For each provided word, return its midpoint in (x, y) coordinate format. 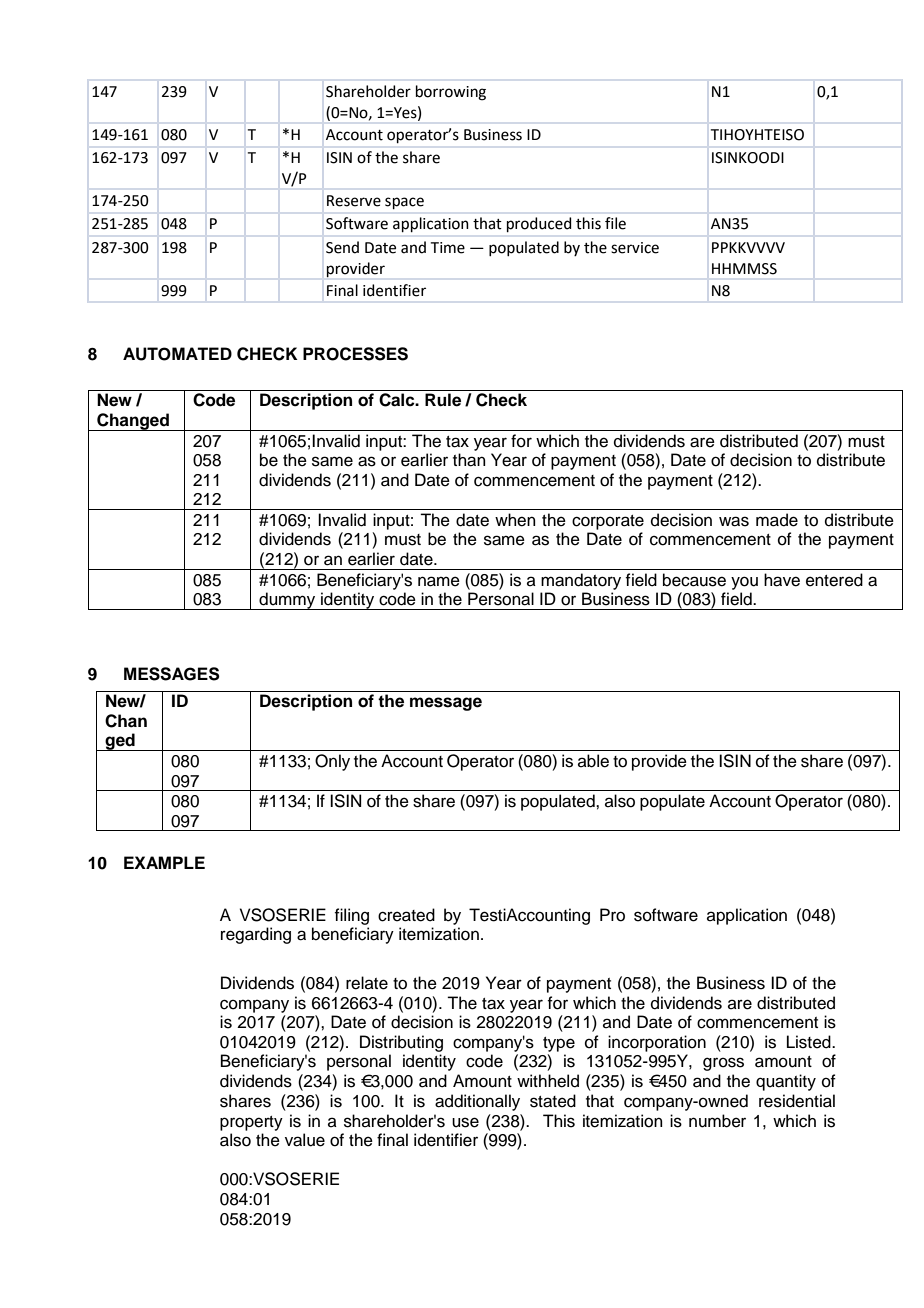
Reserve (354, 201)
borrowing (451, 93)
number (717, 1121)
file (615, 223)
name (439, 581)
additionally (477, 1102)
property (251, 1123)
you (744, 583)
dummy (287, 601)
